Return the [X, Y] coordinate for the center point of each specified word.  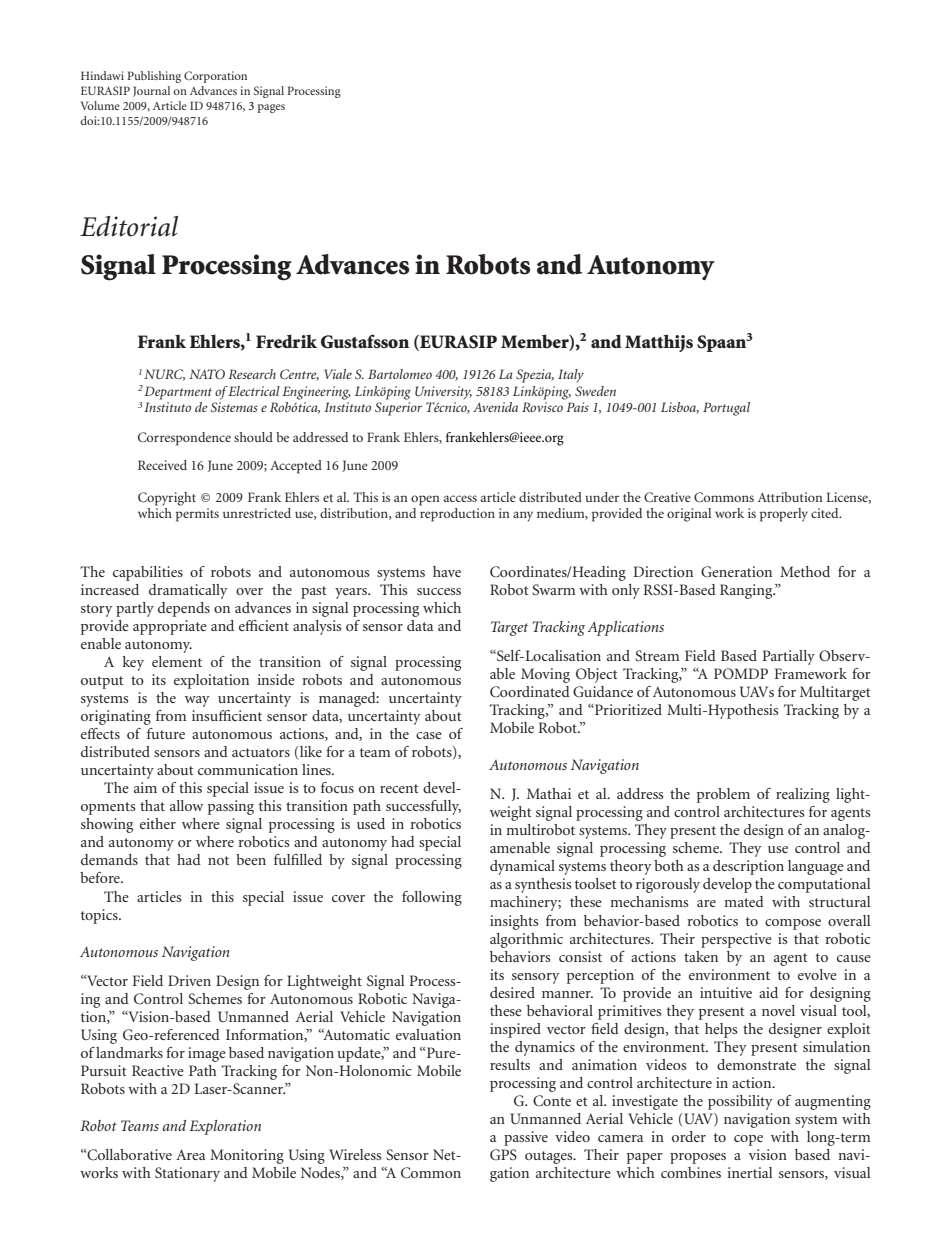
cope [748, 1140]
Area [190, 1154]
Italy [571, 376]
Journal [151, 91]
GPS [503, 1155]
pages [271, 108]
